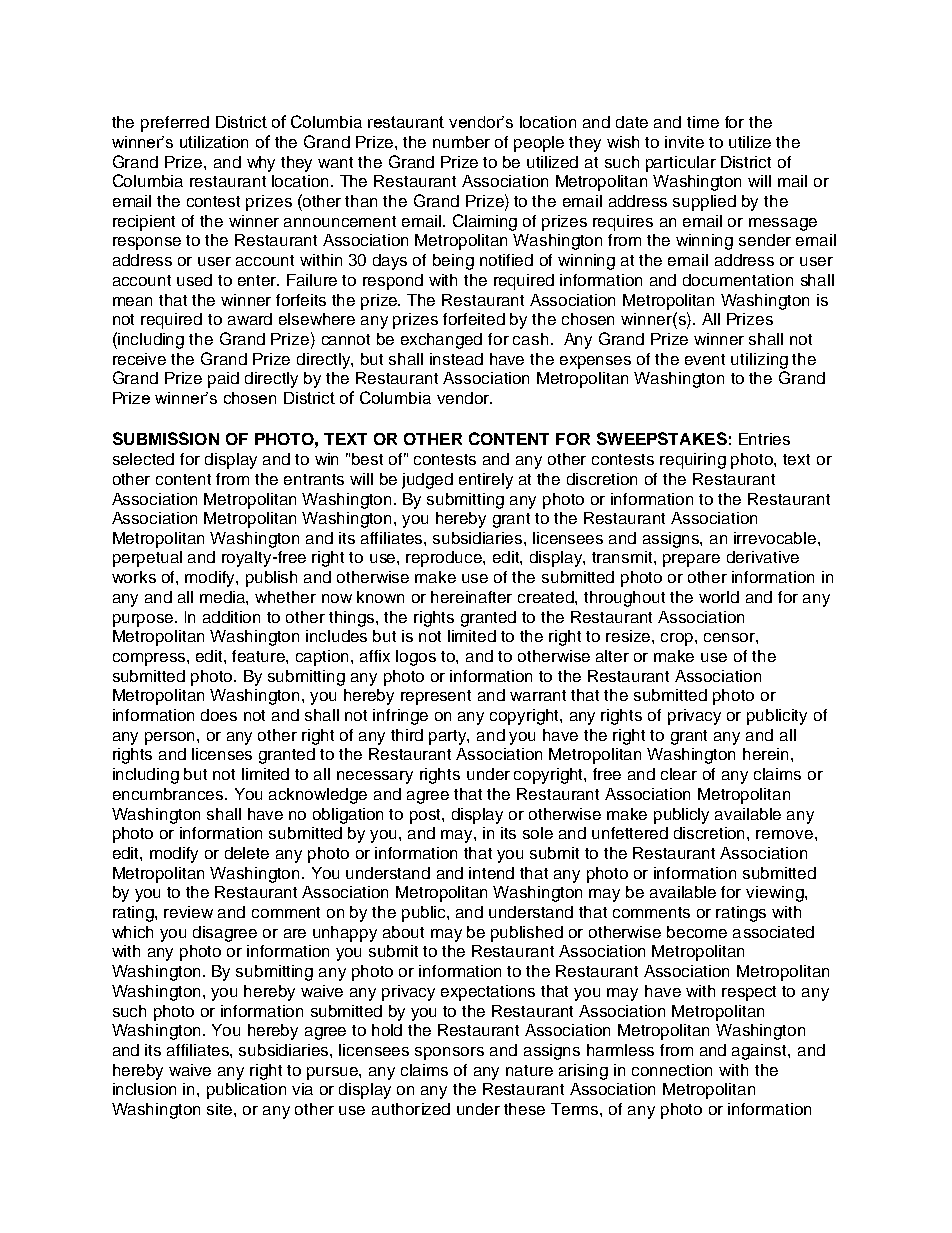 Image resolution: width=952 pixels, height=1233 pixels. What do you see at coordinates (719, 597) in the page?
I see `world` at bounding box center [719, 597].
